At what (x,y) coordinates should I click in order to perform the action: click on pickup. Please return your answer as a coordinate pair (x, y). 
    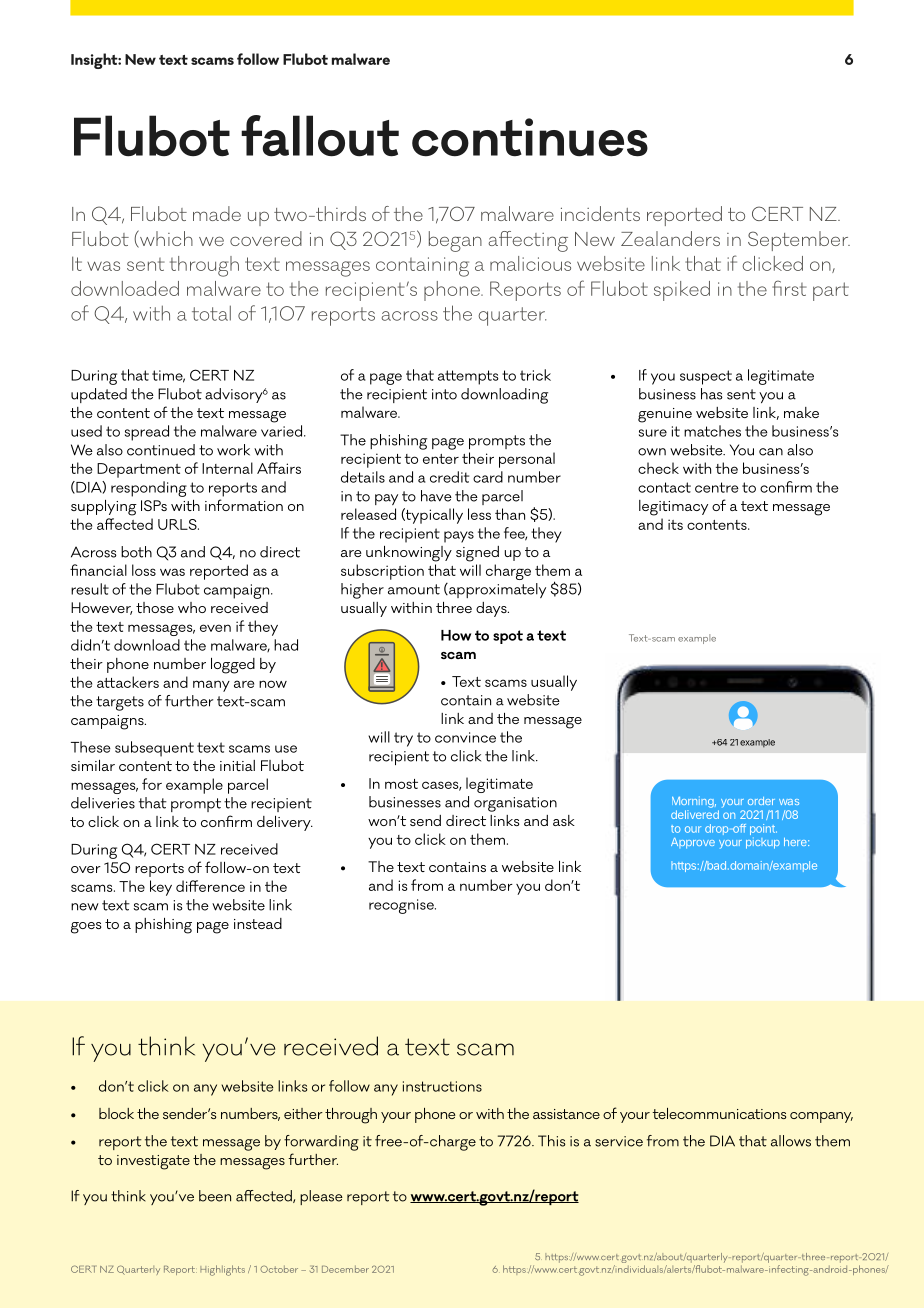
    Looking at the image, I should click on (763, 843).
